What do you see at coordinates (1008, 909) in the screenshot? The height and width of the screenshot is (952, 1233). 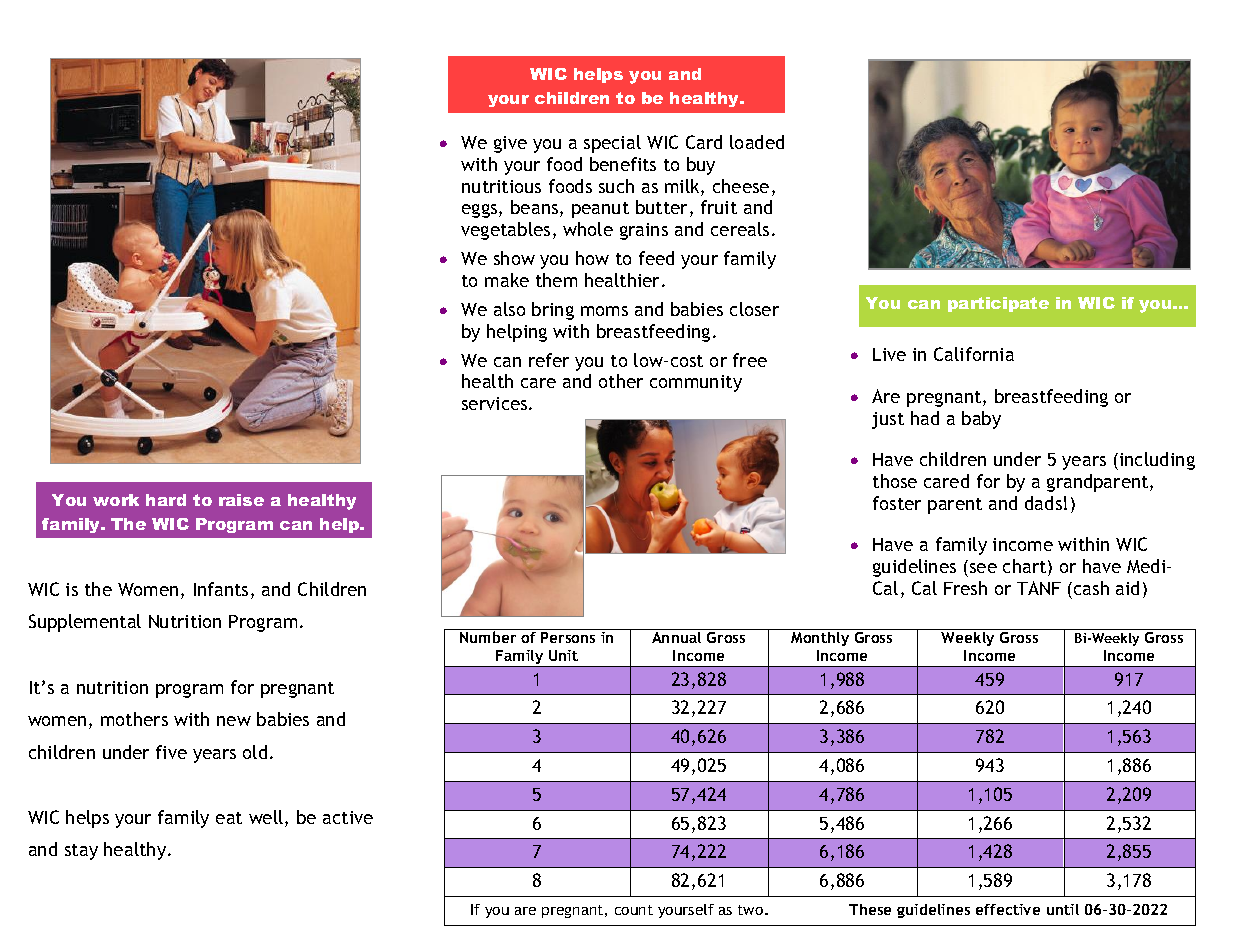 I see `effective` at bounding box center [1008, 909].
